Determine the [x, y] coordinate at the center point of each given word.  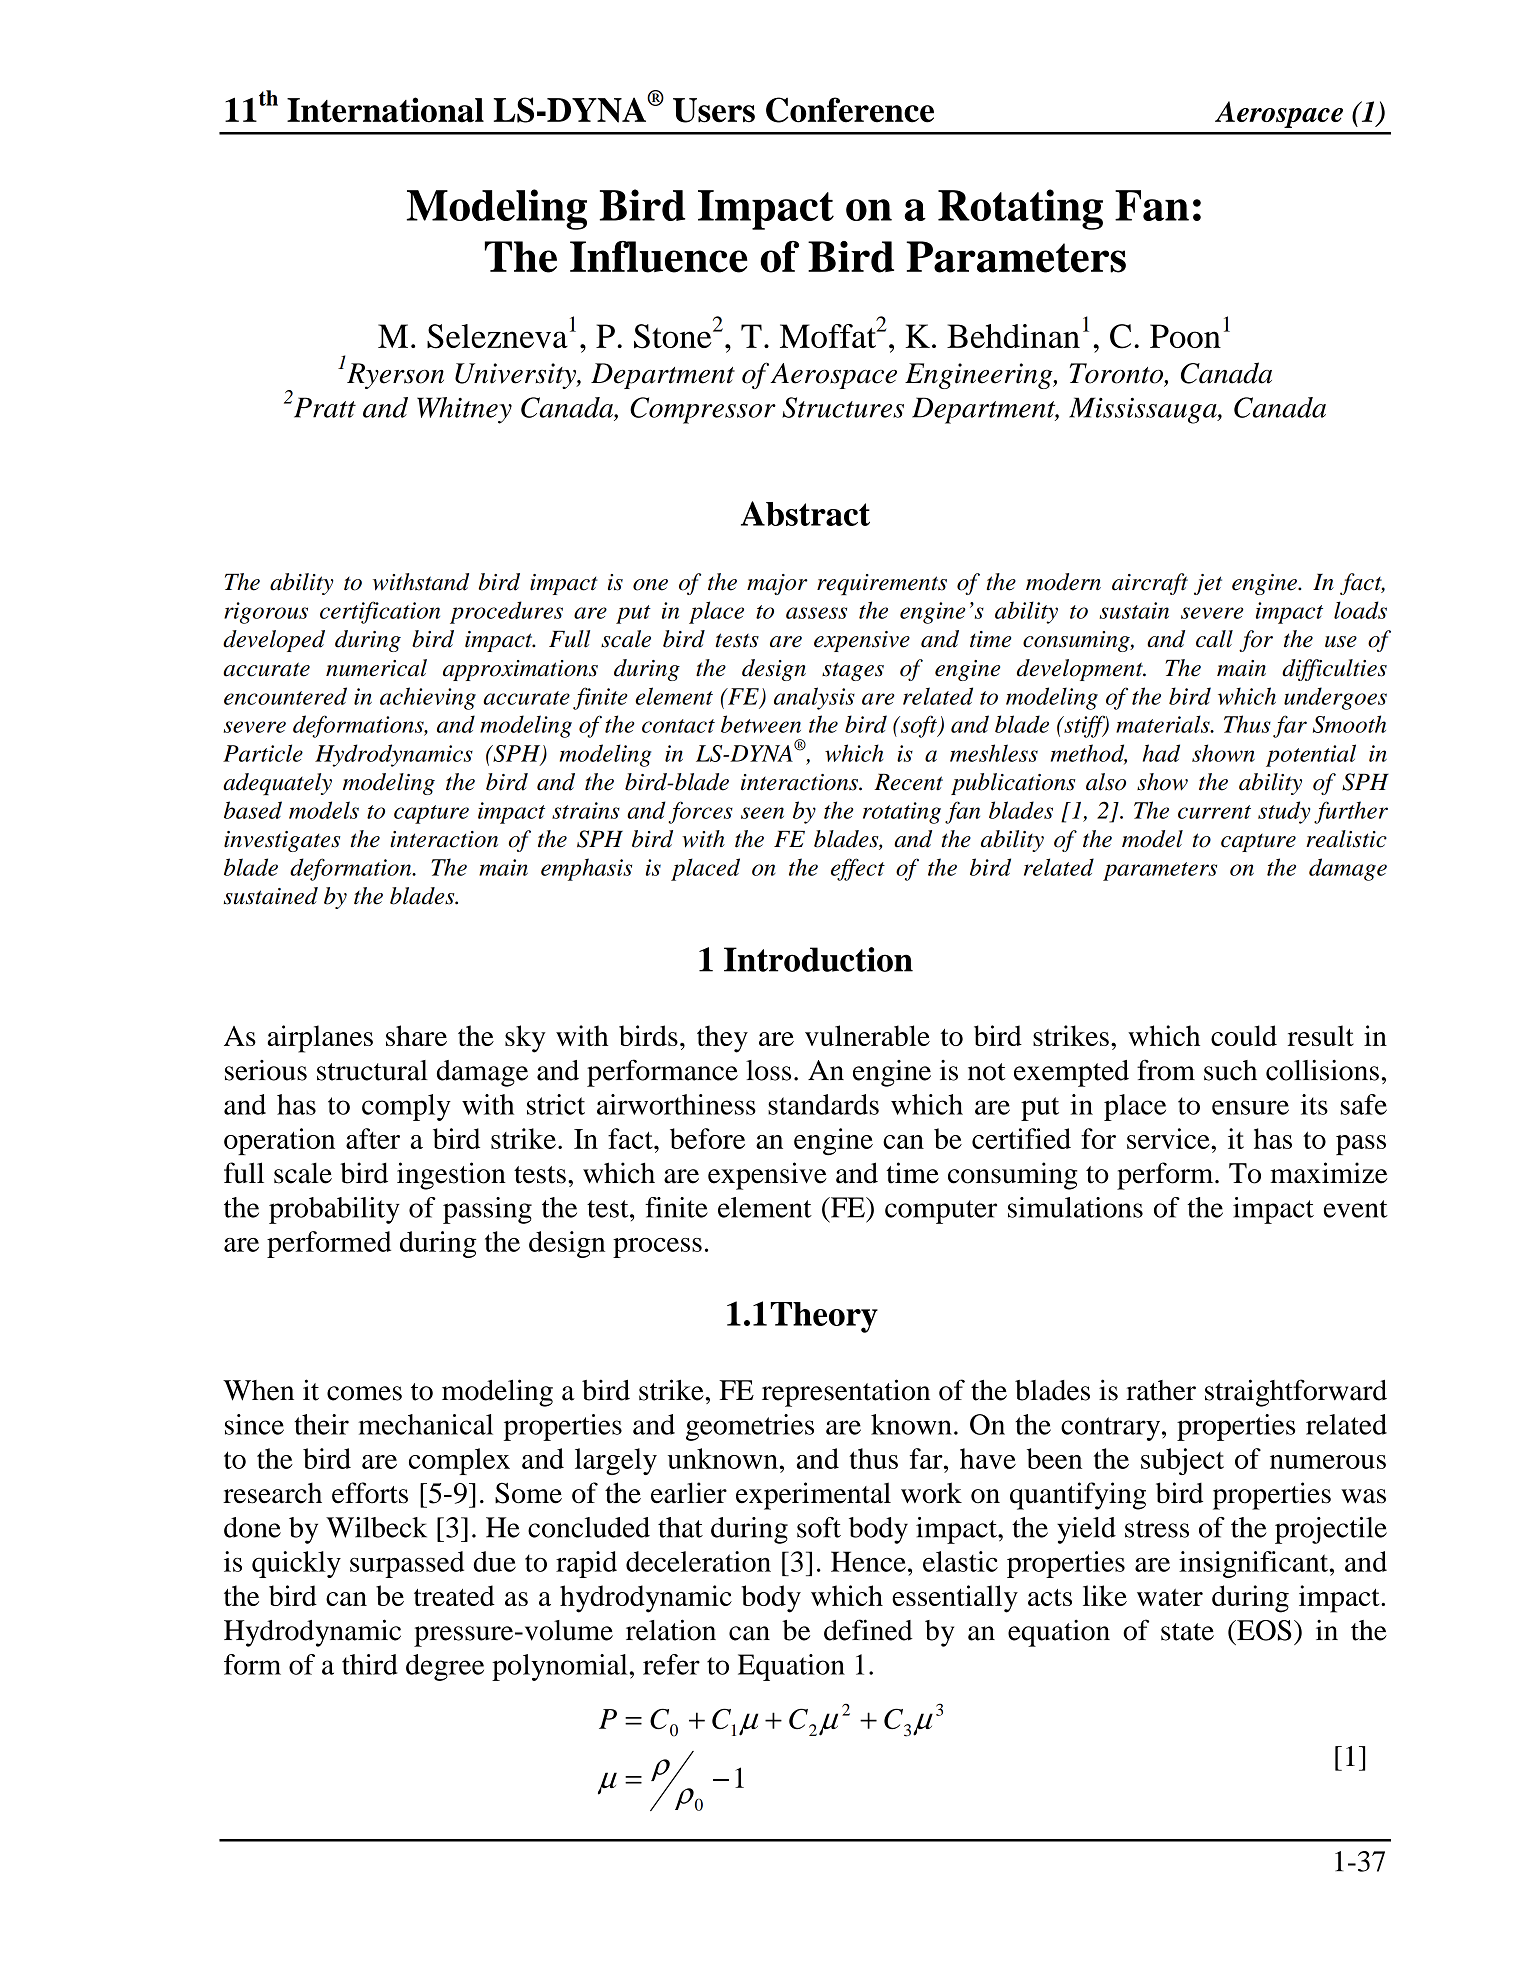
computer [941, 1212]
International [385, 110]
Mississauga [1144, 410]
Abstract [805, 513]
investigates [282, 841]
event [1356, 1209]
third [370, 1664]
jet [1208, 584]
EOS [1263, 1630]
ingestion [451, 1176]
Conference [850, 110]
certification [380, 612]
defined [868, 1630]
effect [858, 869]
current [1214, 812]
